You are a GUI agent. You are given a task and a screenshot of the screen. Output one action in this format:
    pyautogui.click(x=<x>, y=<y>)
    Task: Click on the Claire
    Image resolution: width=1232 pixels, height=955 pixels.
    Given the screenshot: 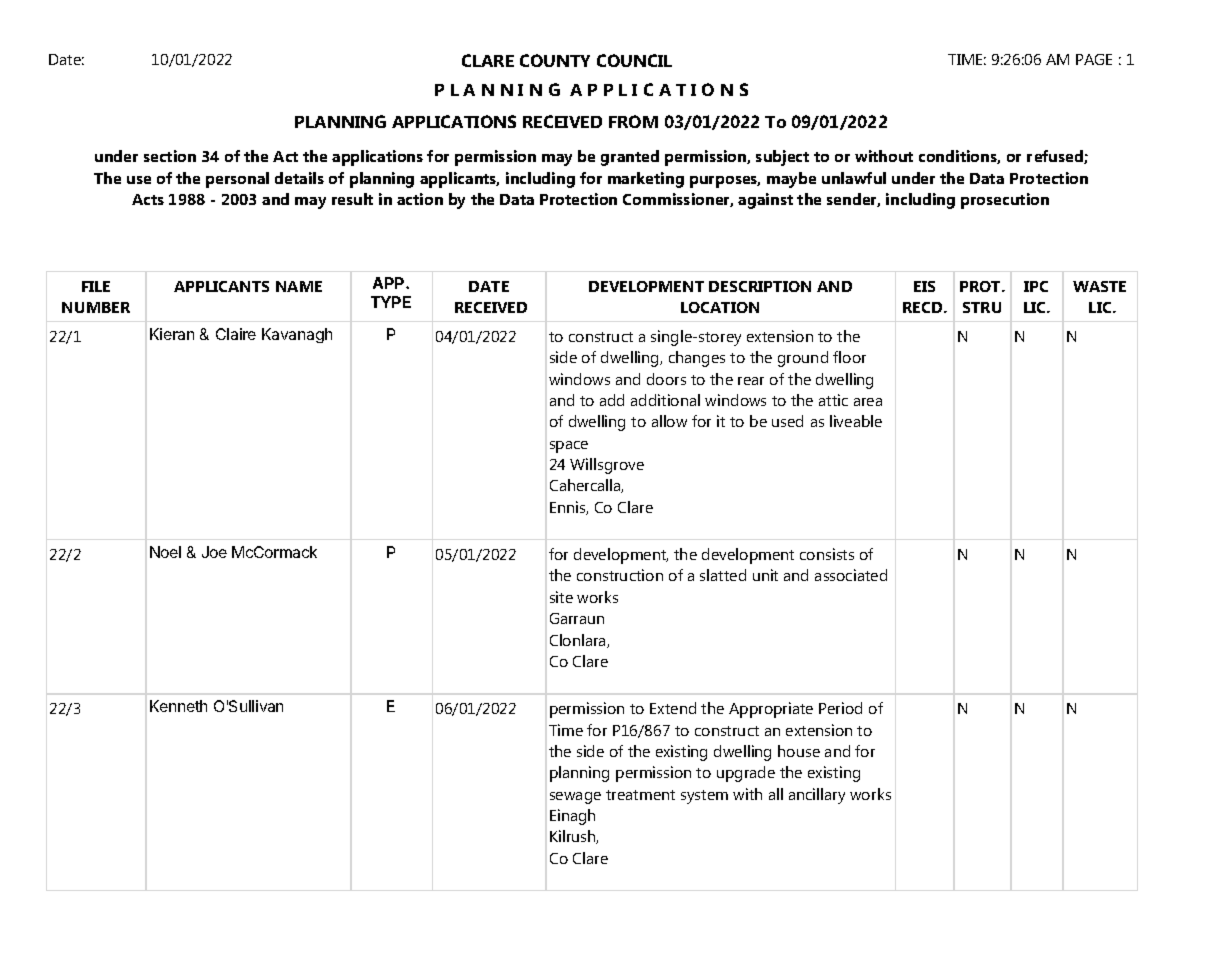 What is the action you would take?
    pyautogui.click(x=236, y=334)
